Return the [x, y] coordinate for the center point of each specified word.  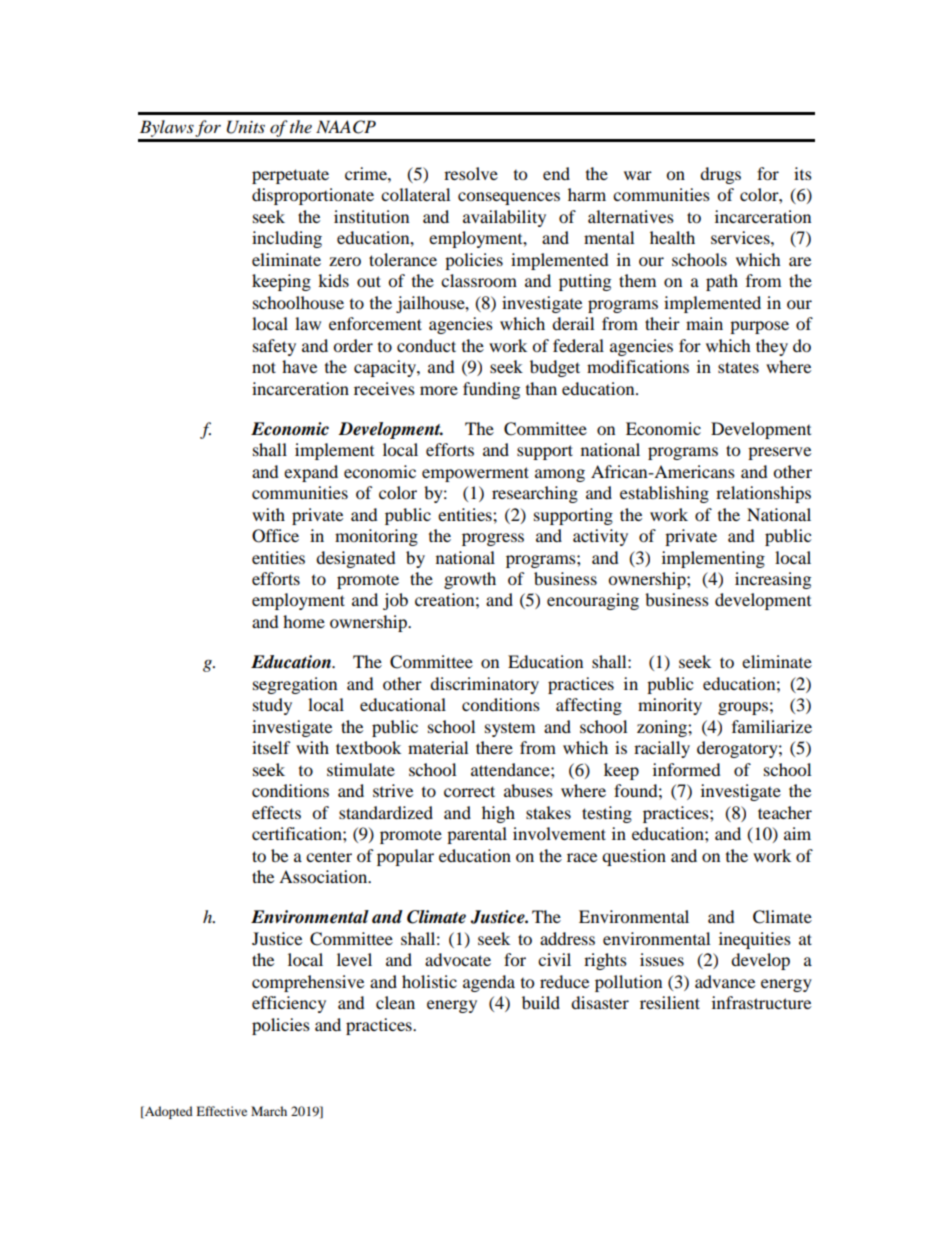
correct [469, 791]
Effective [221, 1111]
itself [271, 747]
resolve [471, 173]
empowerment [475, 474]
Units [246, 127]
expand [311, 473]
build [541, 1002]
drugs [720, 175]
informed [687, 769]
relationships [763, 494]
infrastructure [761, 1002]
